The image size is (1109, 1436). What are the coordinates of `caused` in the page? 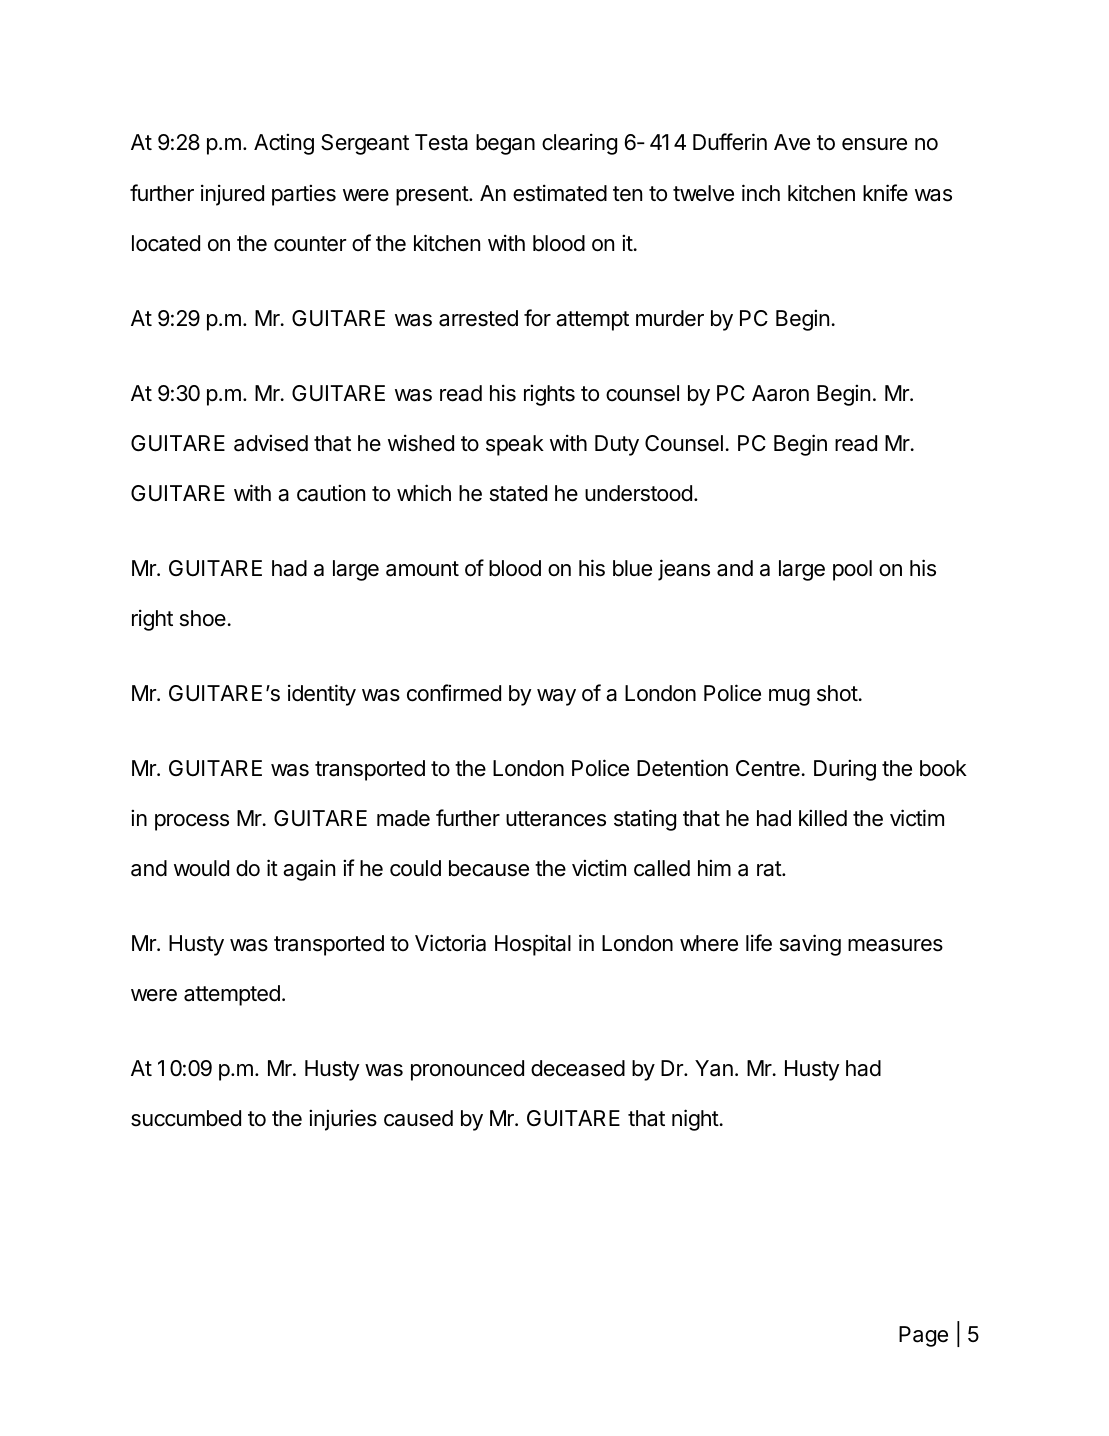 It's located at (418, 1118).
